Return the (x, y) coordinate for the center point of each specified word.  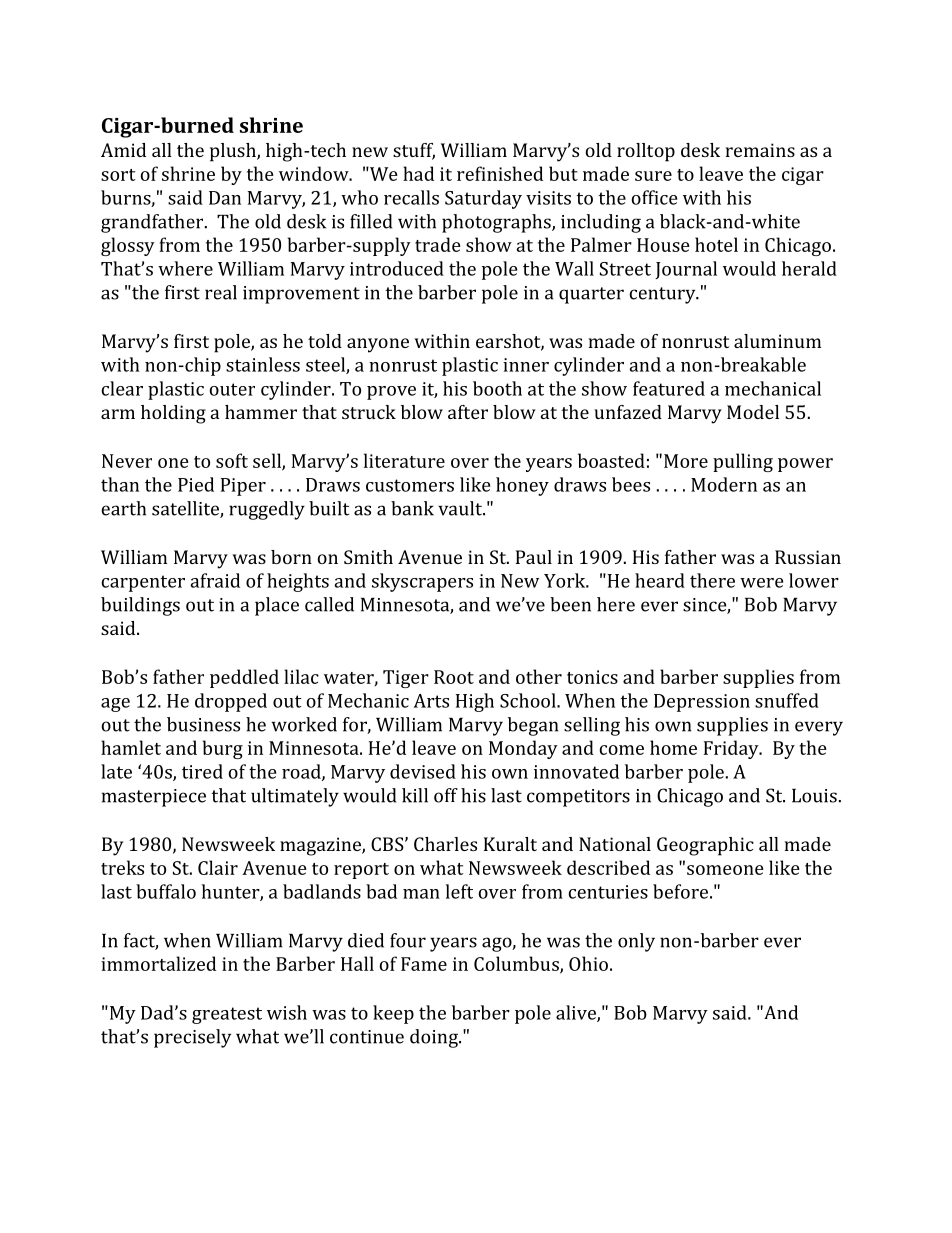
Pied (196, 484)
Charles (445, 844)
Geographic (705, 846)
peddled (244, 678)
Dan (225, 198)
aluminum (777, 341)
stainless (263, 364)
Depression (702, 703)
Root (454, 677)
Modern (724, 484)
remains (760, 150)
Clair (218, 867)
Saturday (483, 199)
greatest (227, 1015)
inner (526, 365)
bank (412, 508)
